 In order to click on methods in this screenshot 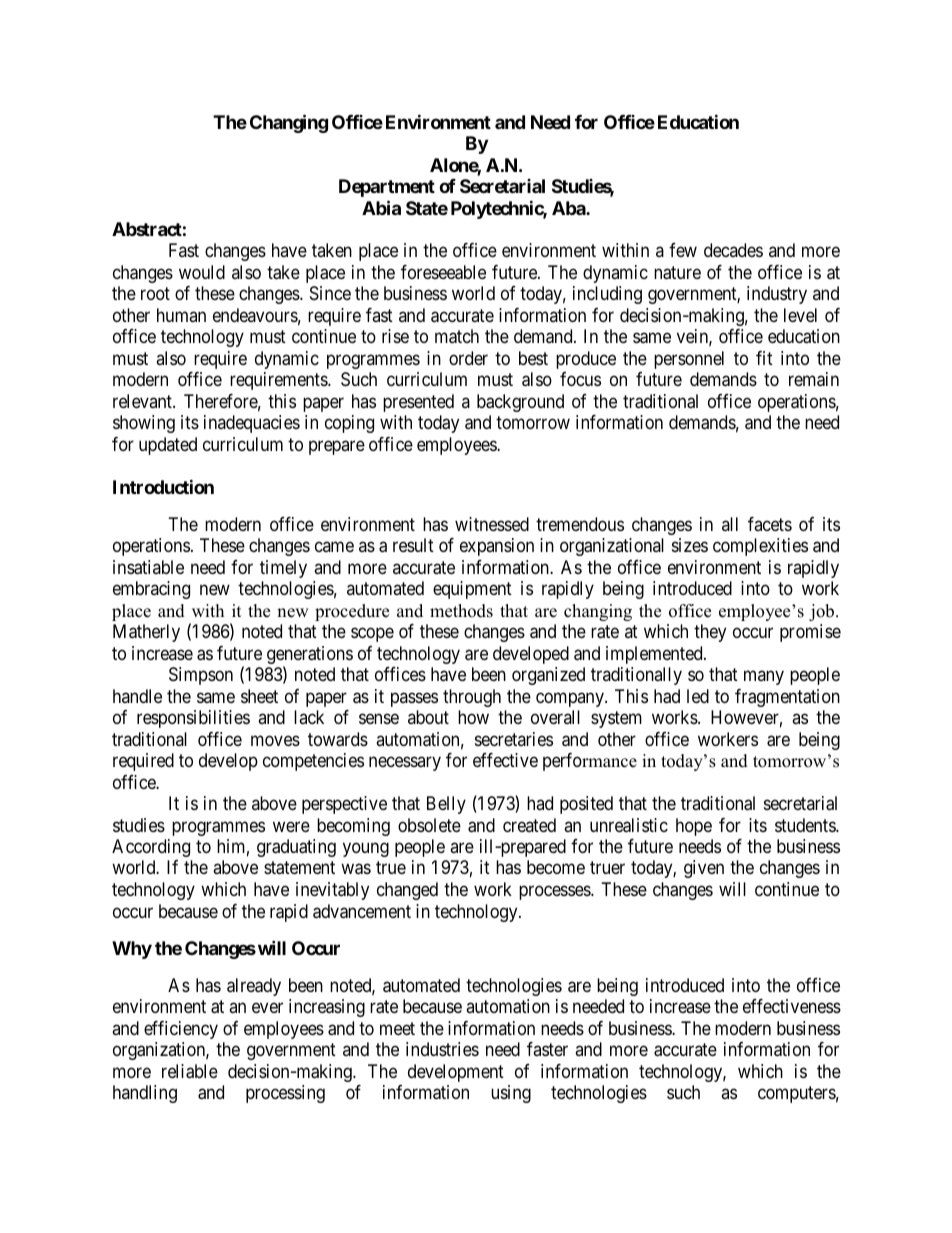, I will do `click(461, 611)`.
